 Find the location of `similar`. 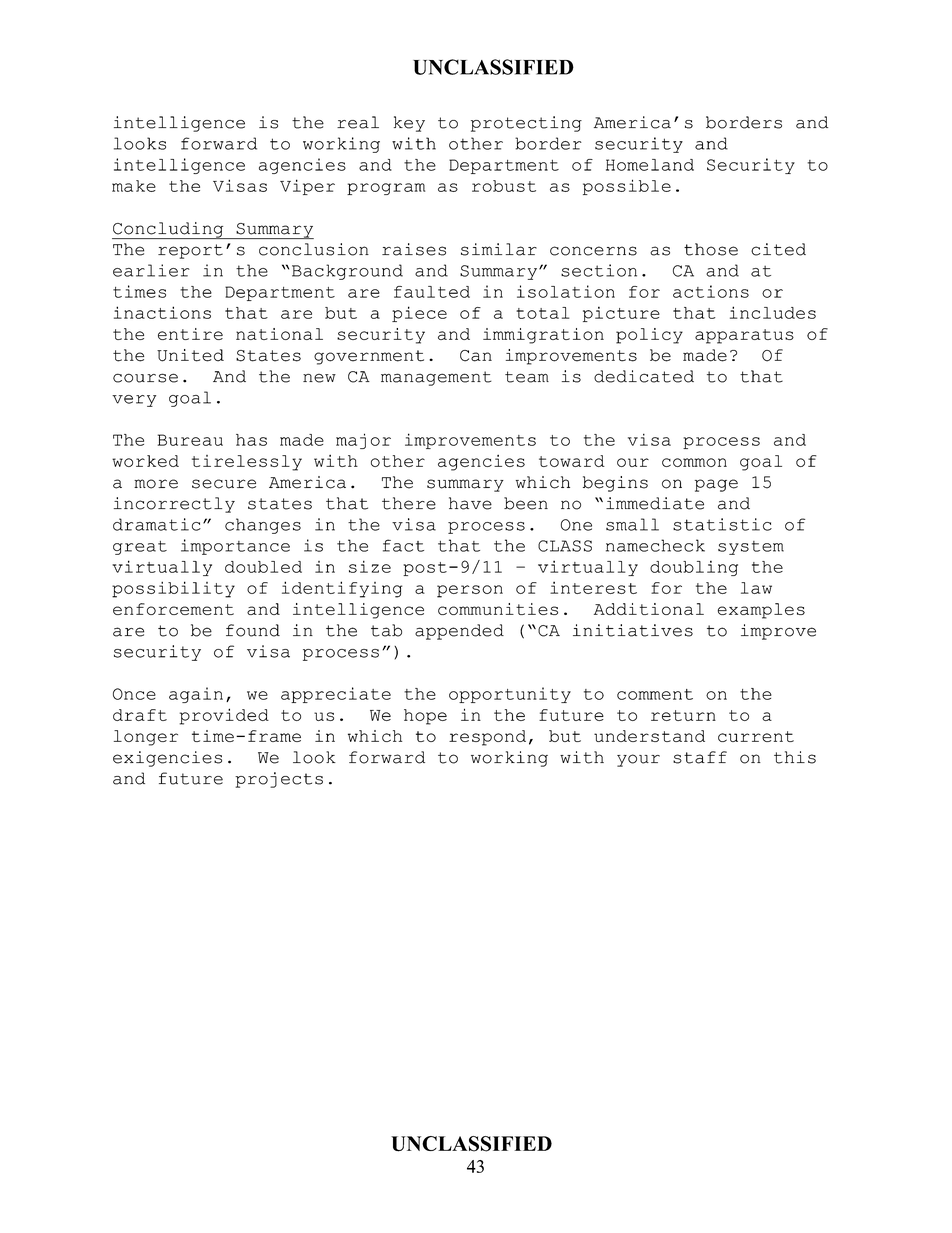

similar is located at coordinates (499, 249).
